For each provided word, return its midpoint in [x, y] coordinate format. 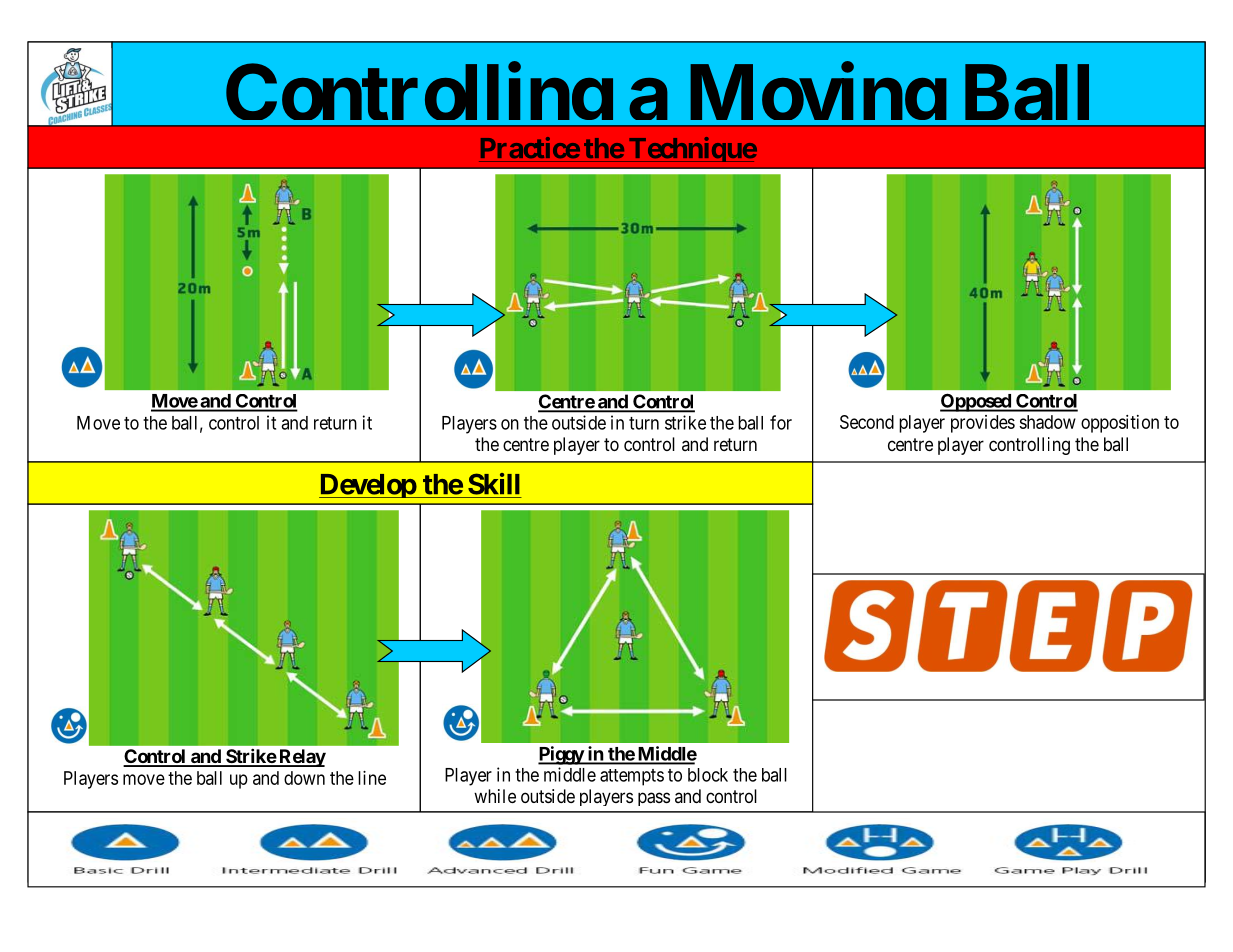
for [781, 422]
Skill [494, 484]
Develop [368, 486]
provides [983, 424]
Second [867, 422]
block [708, 775]
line [372, 778]
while [495, 796]
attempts [632, 777]
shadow [1047, 422]
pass [654, 799]
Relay [301, 758]
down [304, 778]
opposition [1120, 424]
